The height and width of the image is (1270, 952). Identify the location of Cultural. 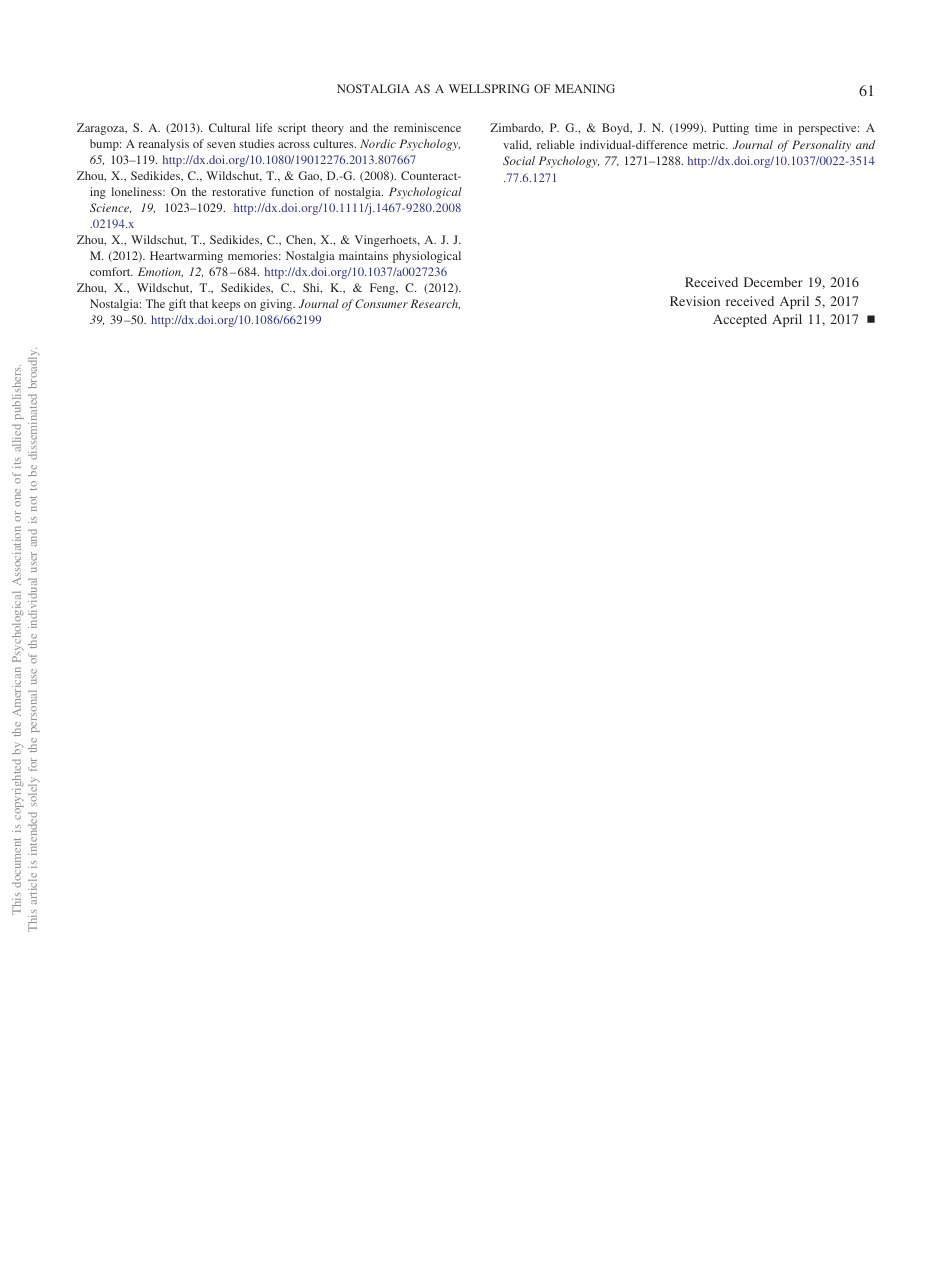
(229, 127).
